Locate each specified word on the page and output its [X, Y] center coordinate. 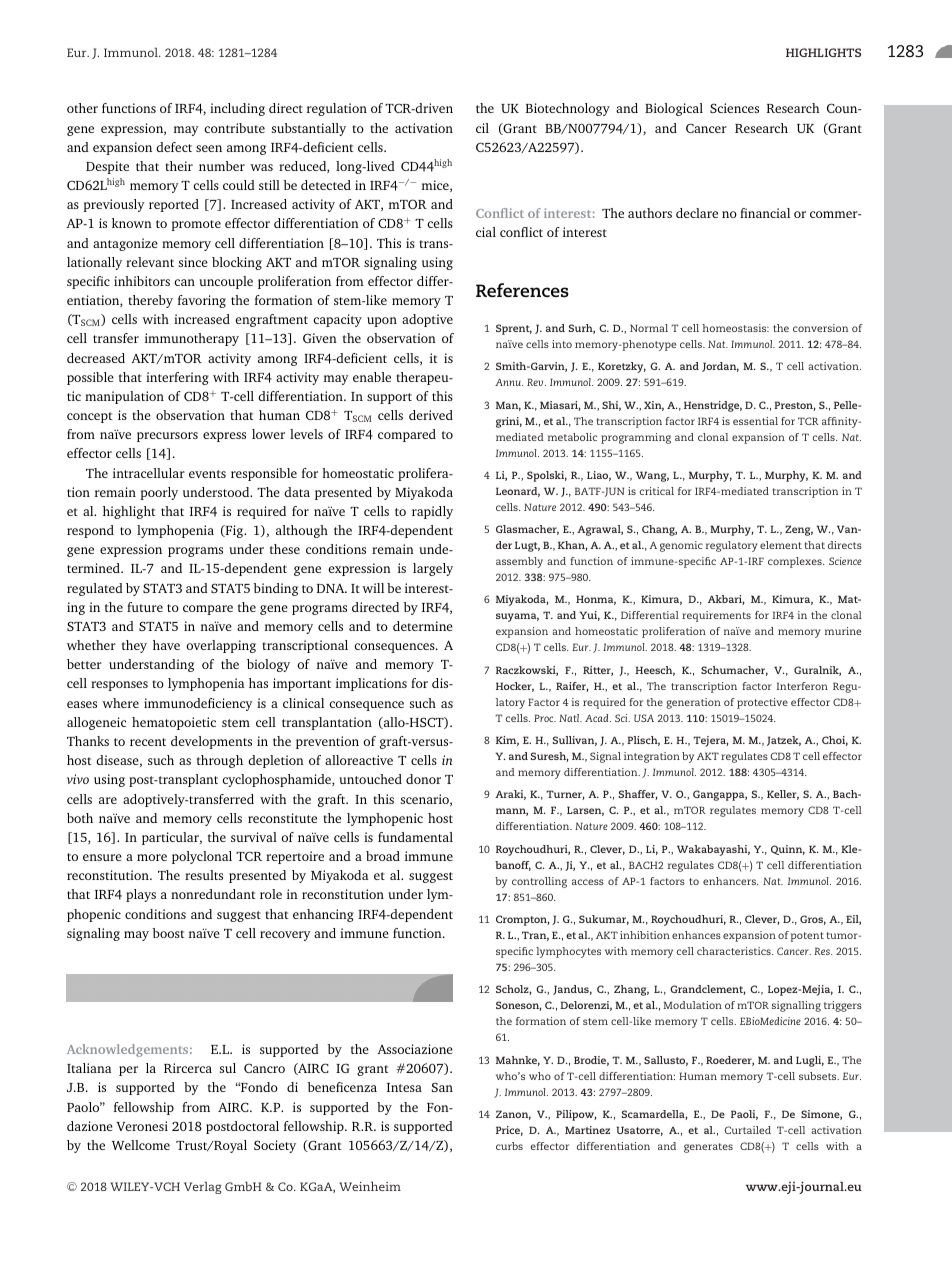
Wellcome [141, 1145]
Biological [674, 109]
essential [755, 421]
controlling [539, 882]
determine [423, 626]
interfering [177, 378]
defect [174, 147]
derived [431, 415]
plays [141, 895]
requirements [716, 616]
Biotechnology [568, 109]
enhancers [730, 881]
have [166, 645]
